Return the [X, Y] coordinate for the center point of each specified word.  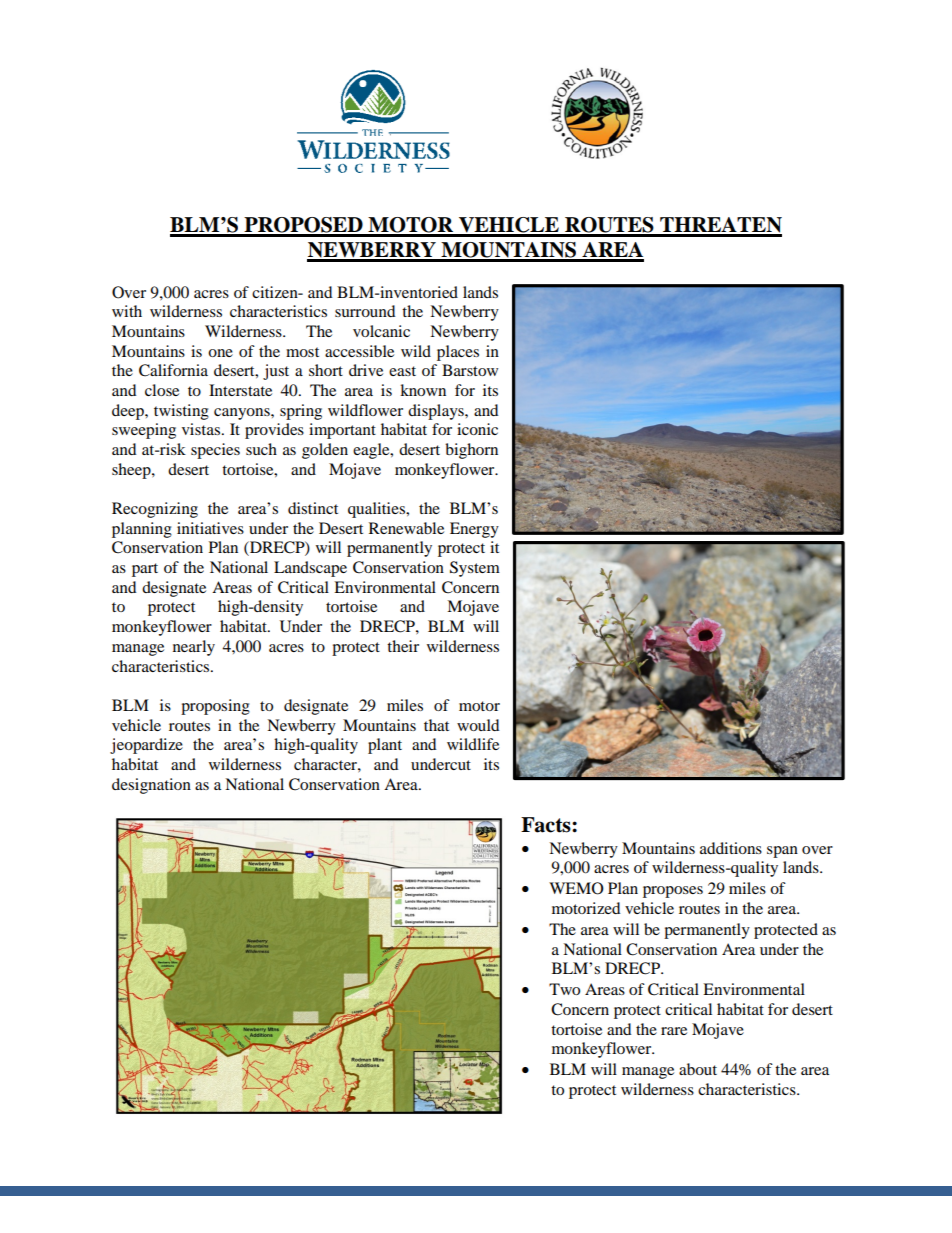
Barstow [470, 370]
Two [564, 989]
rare [674, 1031]
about [698, 1069]
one [220, 353]
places [458, 353]
